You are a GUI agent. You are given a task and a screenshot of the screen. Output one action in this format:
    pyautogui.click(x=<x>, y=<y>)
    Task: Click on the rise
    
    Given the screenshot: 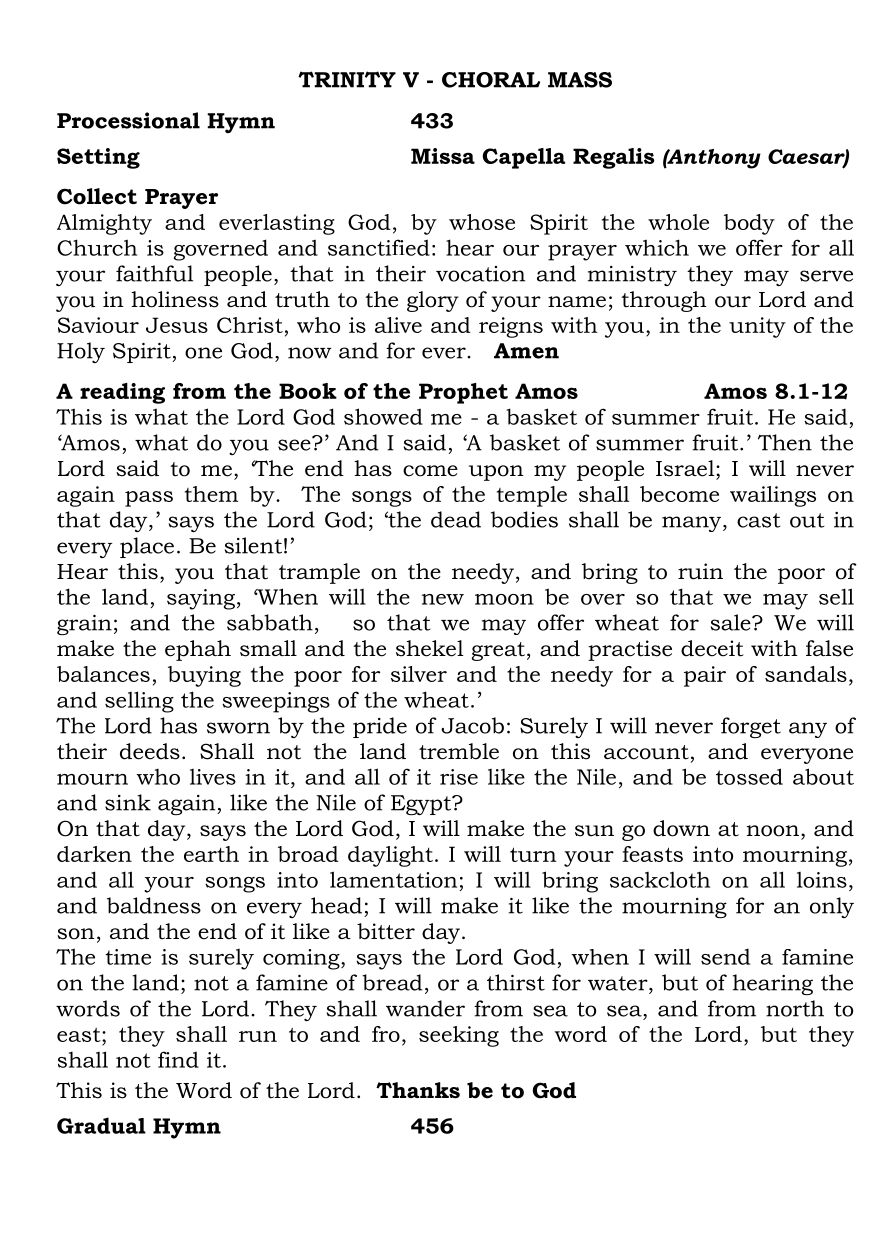 What is the action you would take?
    pyautogui.click(x=459, y=777)
